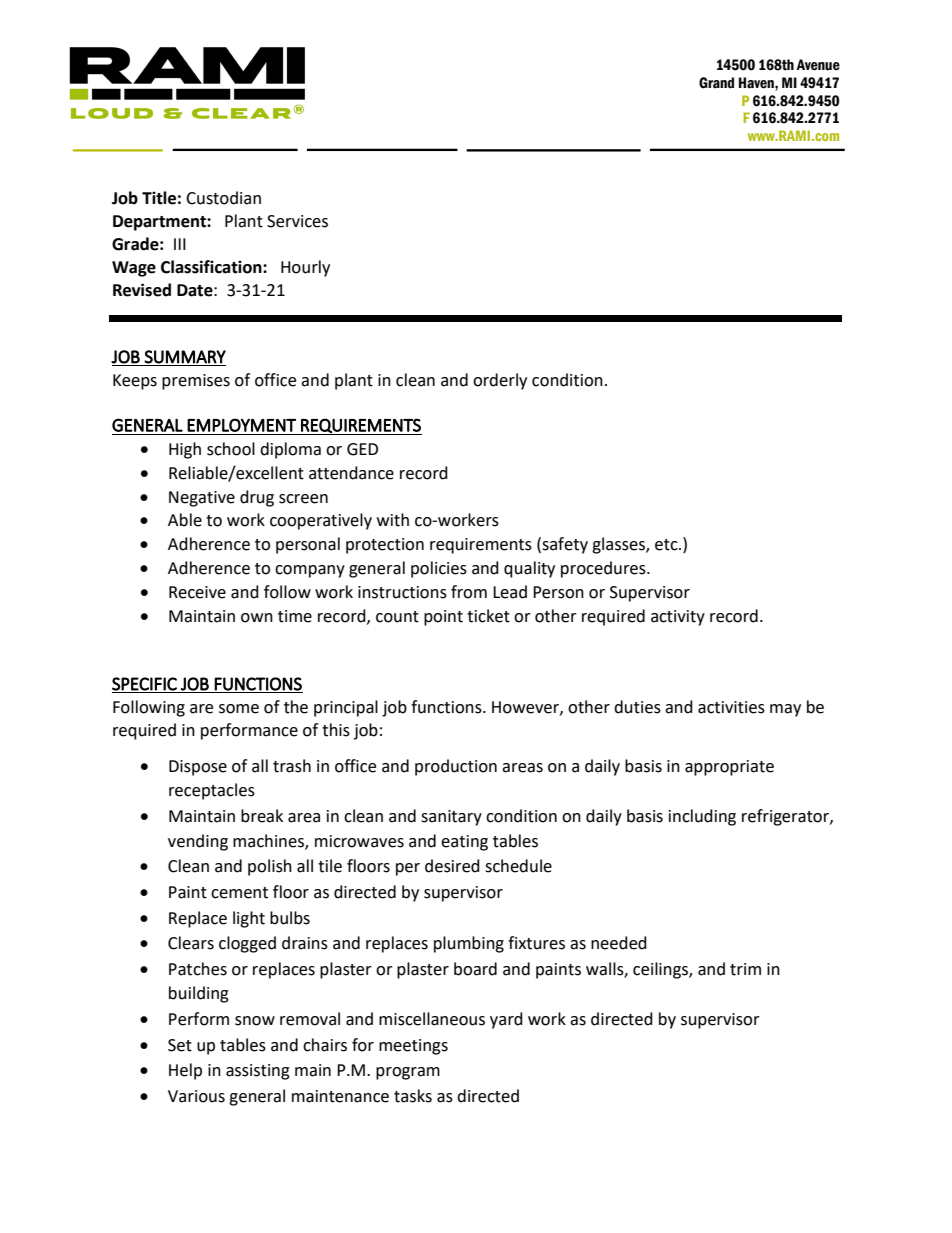 This page has width=952, height=1233. What do you see at coordinates (745, 969) in the page?
I see `trim` at bounding box center [745, 969].
